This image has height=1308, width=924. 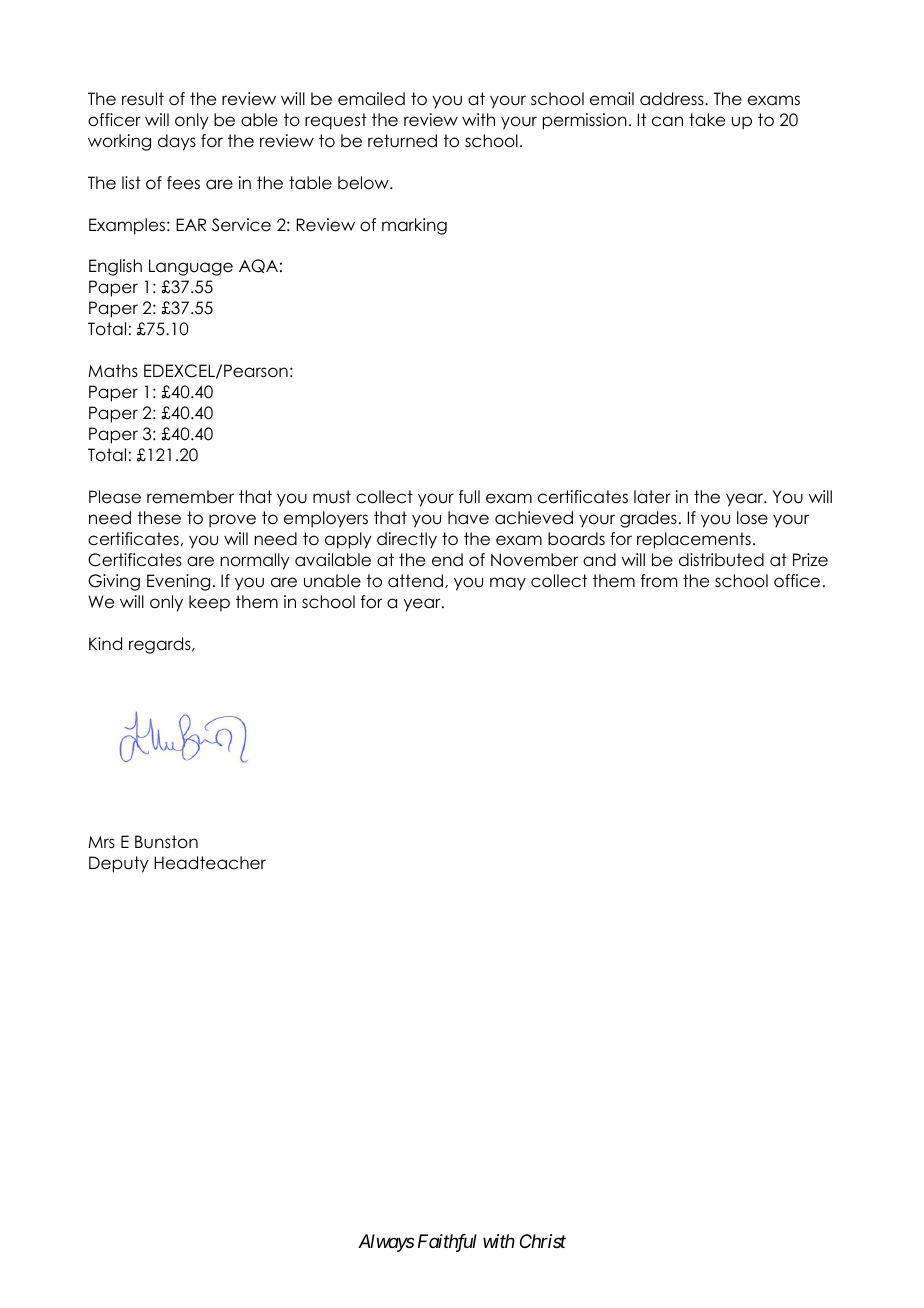 I want to click on take, so click(x=707, y=120).
